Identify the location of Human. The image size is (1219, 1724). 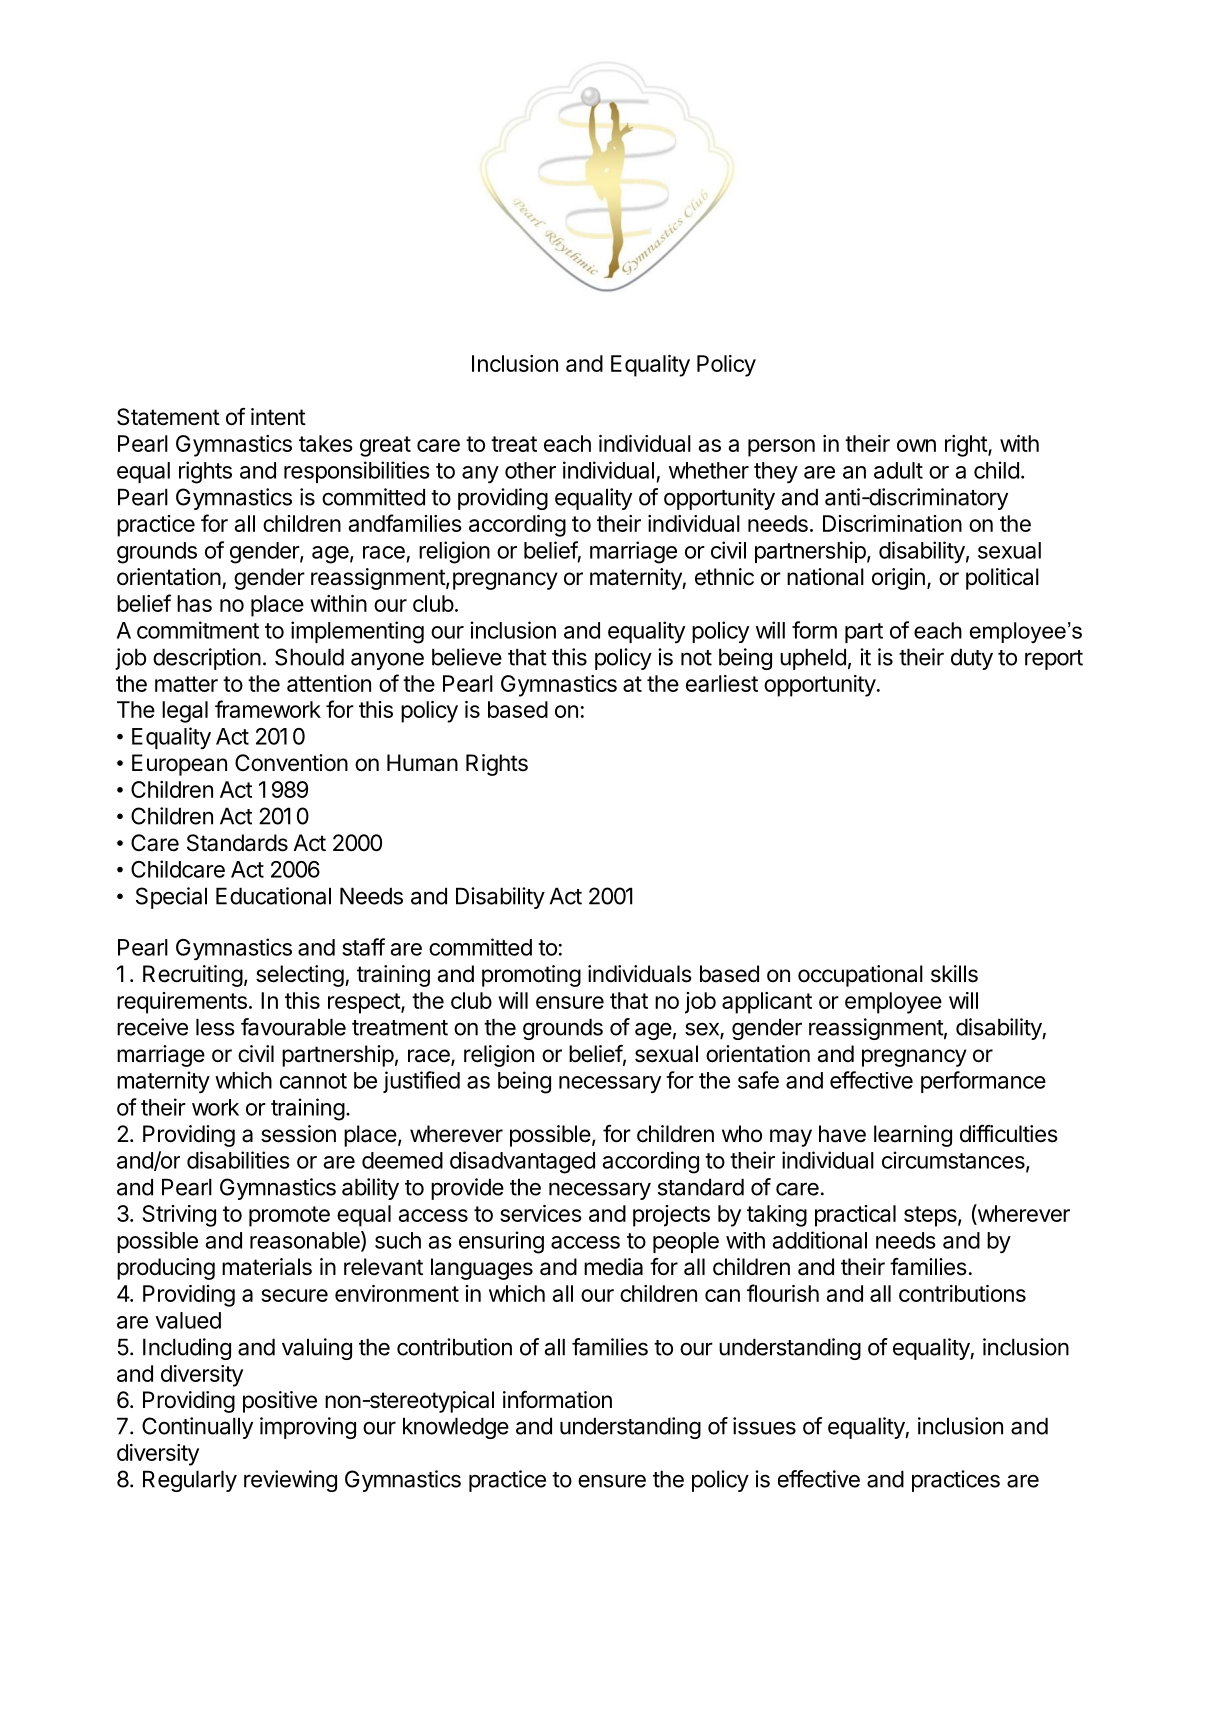
(422, 763).
